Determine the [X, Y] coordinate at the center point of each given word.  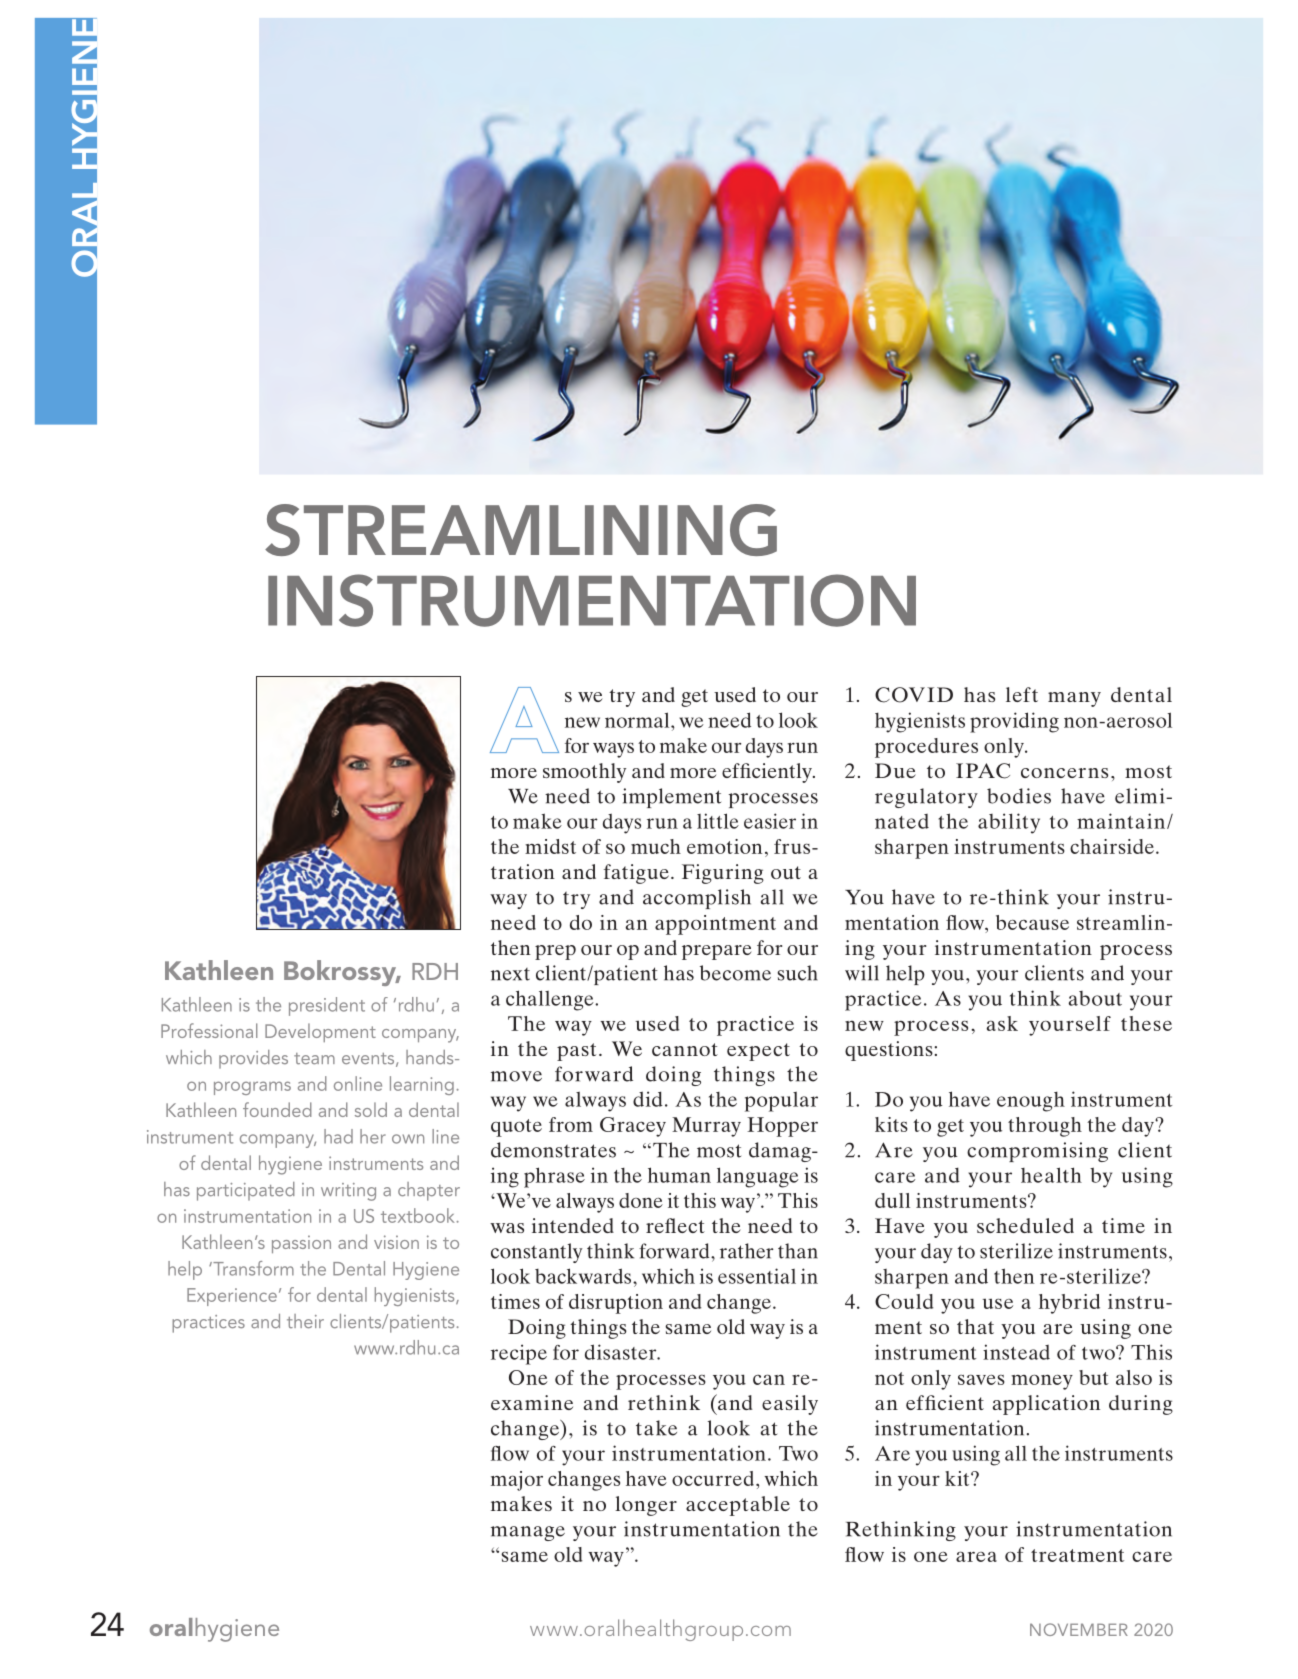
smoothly [584, 773]
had [338, 1136]
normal [638, 720]
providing [1014, 722]
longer [646, 1506]
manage [528, 1533]
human [679, 1175]
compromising [1037, 1152]
